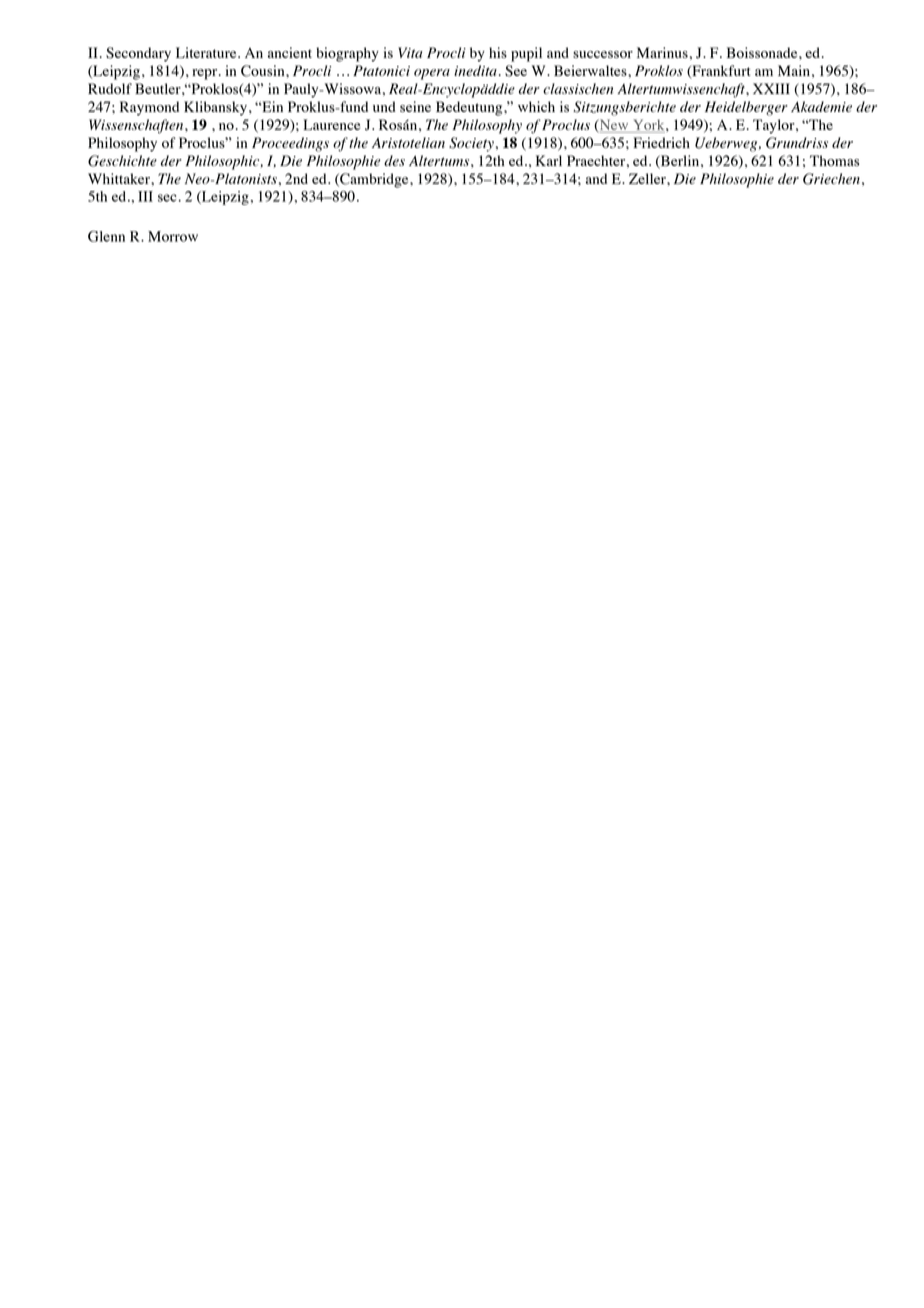 The height and width of the screenshot is (1308, 924). I want to click on Raymond, so click(149, 108).
